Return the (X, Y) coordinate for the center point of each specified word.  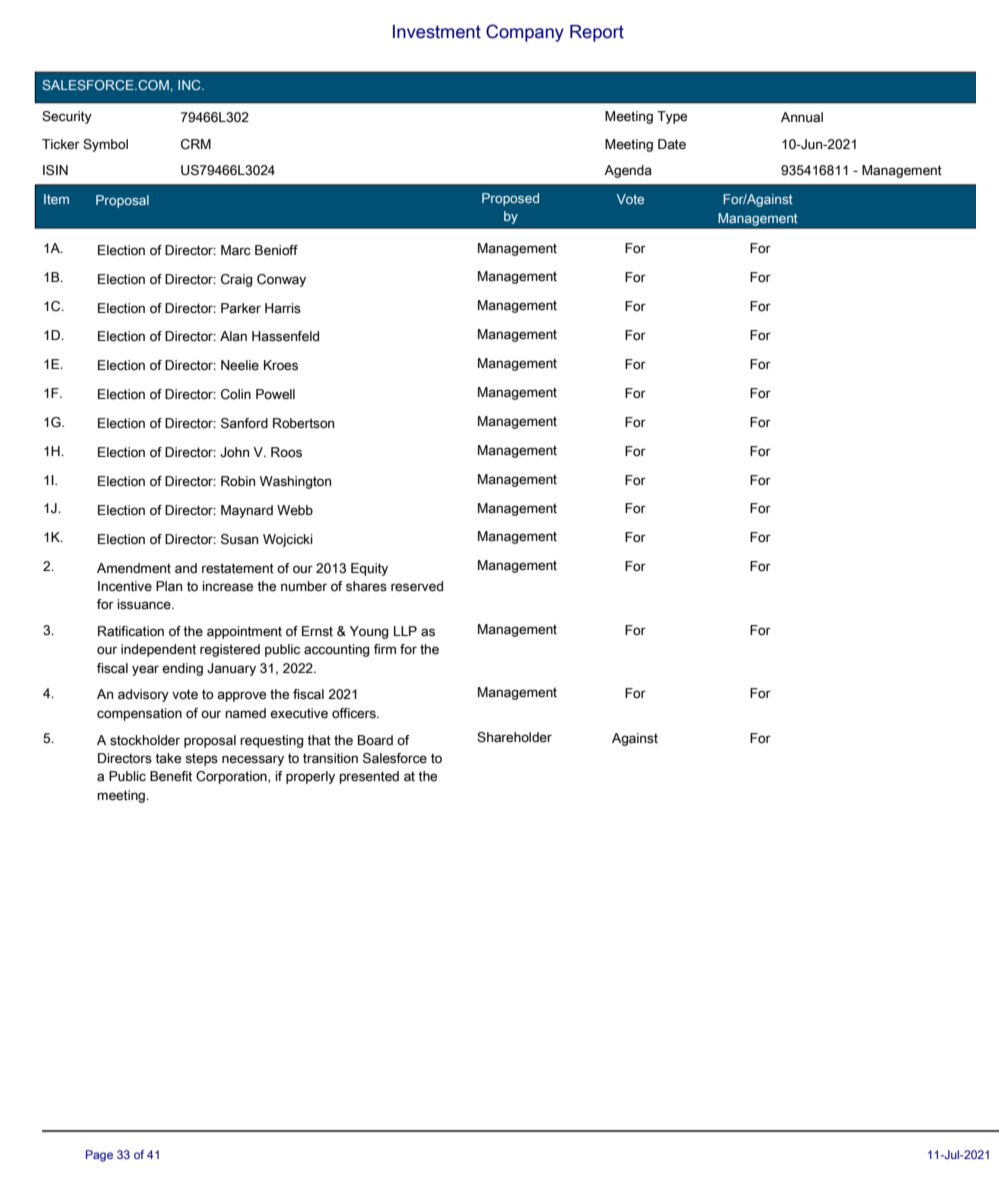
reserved (417, 586)
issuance (145, 604)
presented (369, 777)
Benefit (171, 776)
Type (672, 117)
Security (67, 117)
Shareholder (514, 737)
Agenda (628, 171)
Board (375, 740)
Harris (283, 308)
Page (99, 1156)
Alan (233, 336)
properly (310, 777)
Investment (437, 32)
